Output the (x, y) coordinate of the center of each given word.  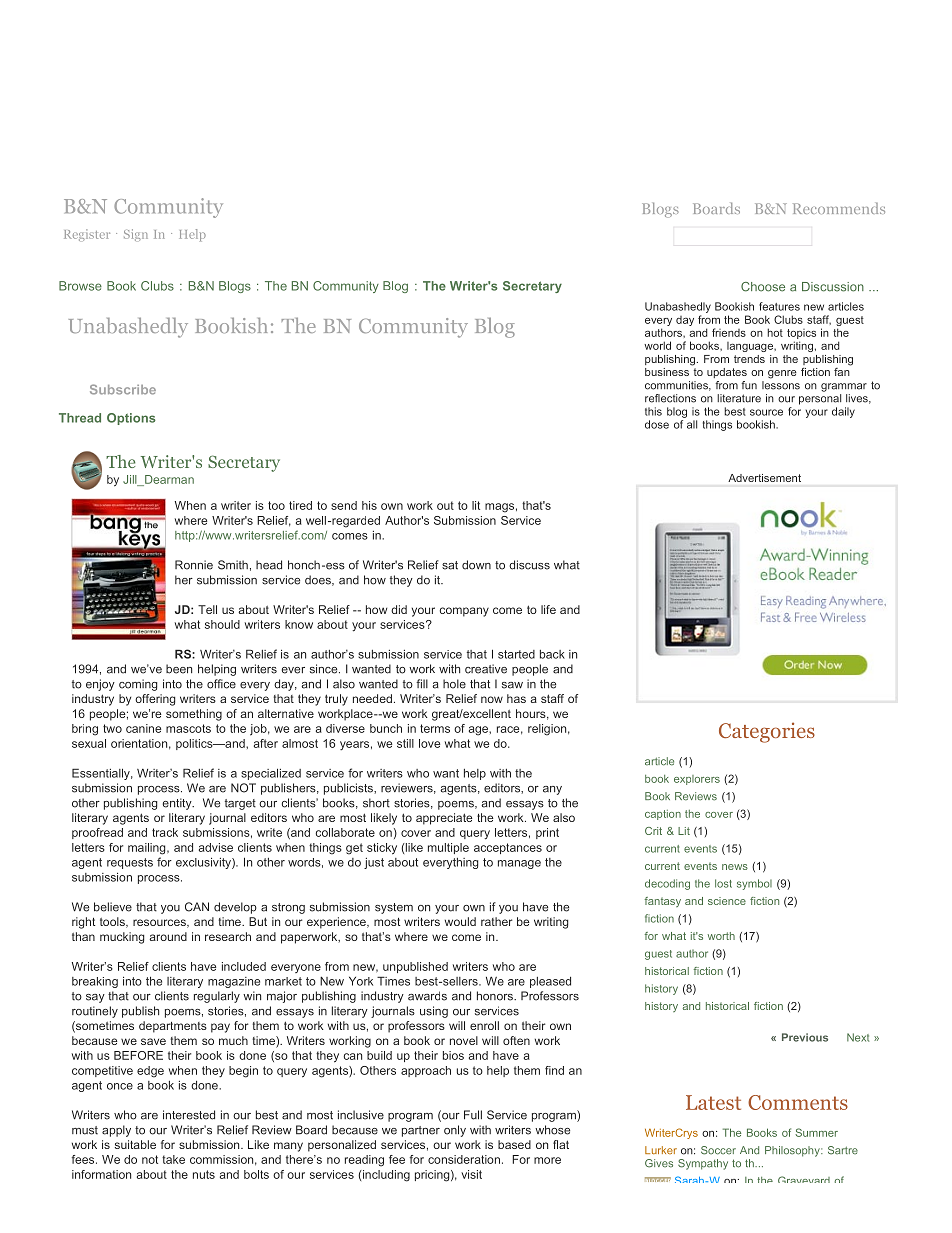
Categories (767, 732)
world (657, 345)
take (173, 1159)
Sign (136, 235)
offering (155, 700)
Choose (763, 287)
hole (454, 684)
